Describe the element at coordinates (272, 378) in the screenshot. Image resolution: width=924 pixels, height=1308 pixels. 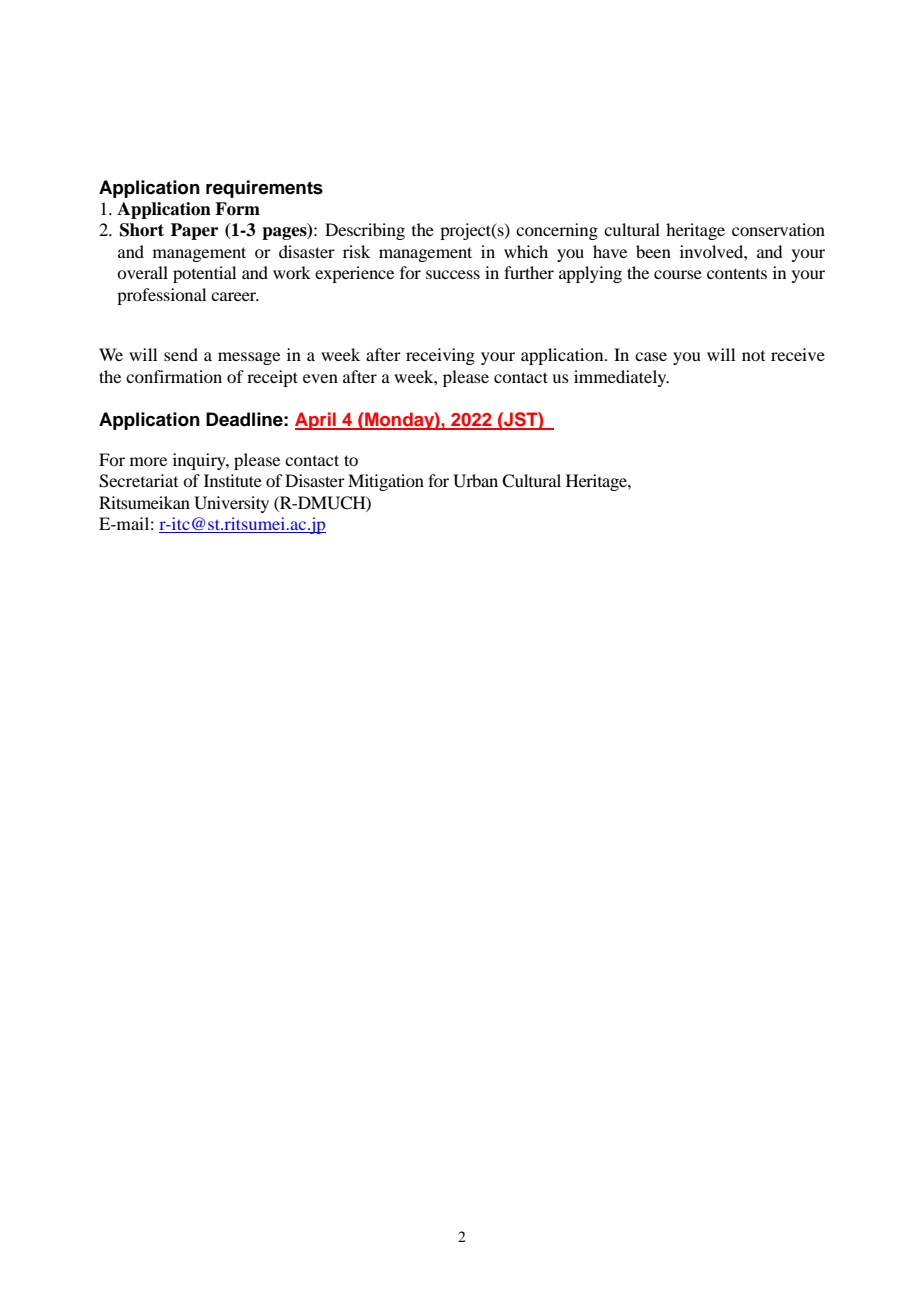
I see `receipt` at that location.
